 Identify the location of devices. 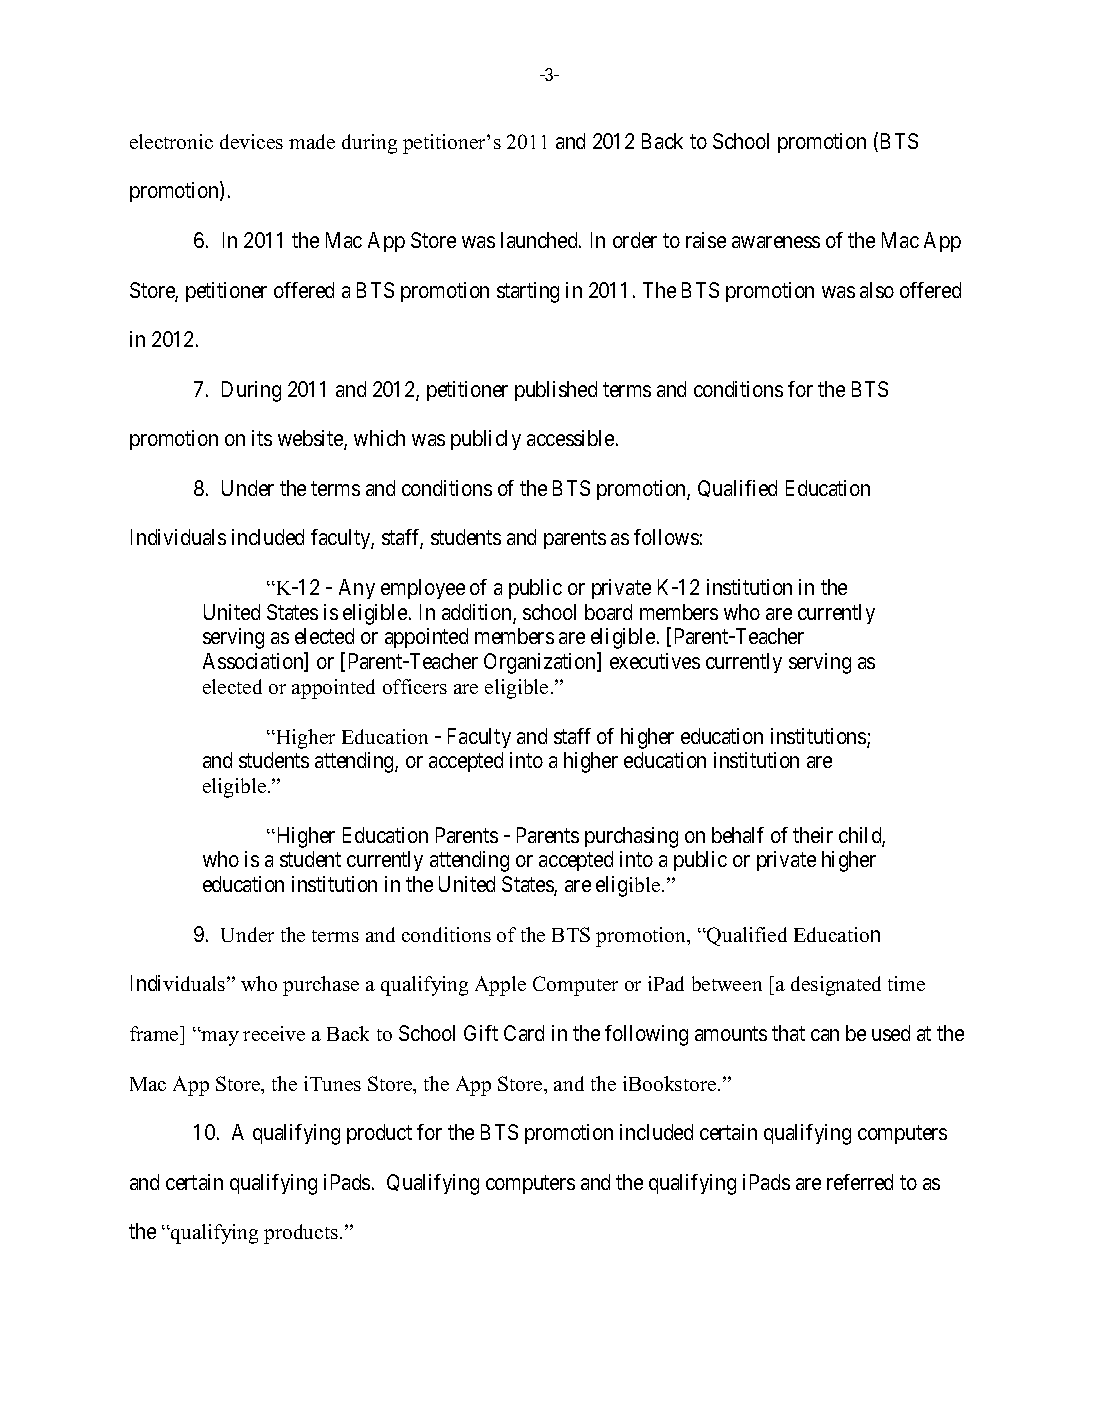
(251, 141).
